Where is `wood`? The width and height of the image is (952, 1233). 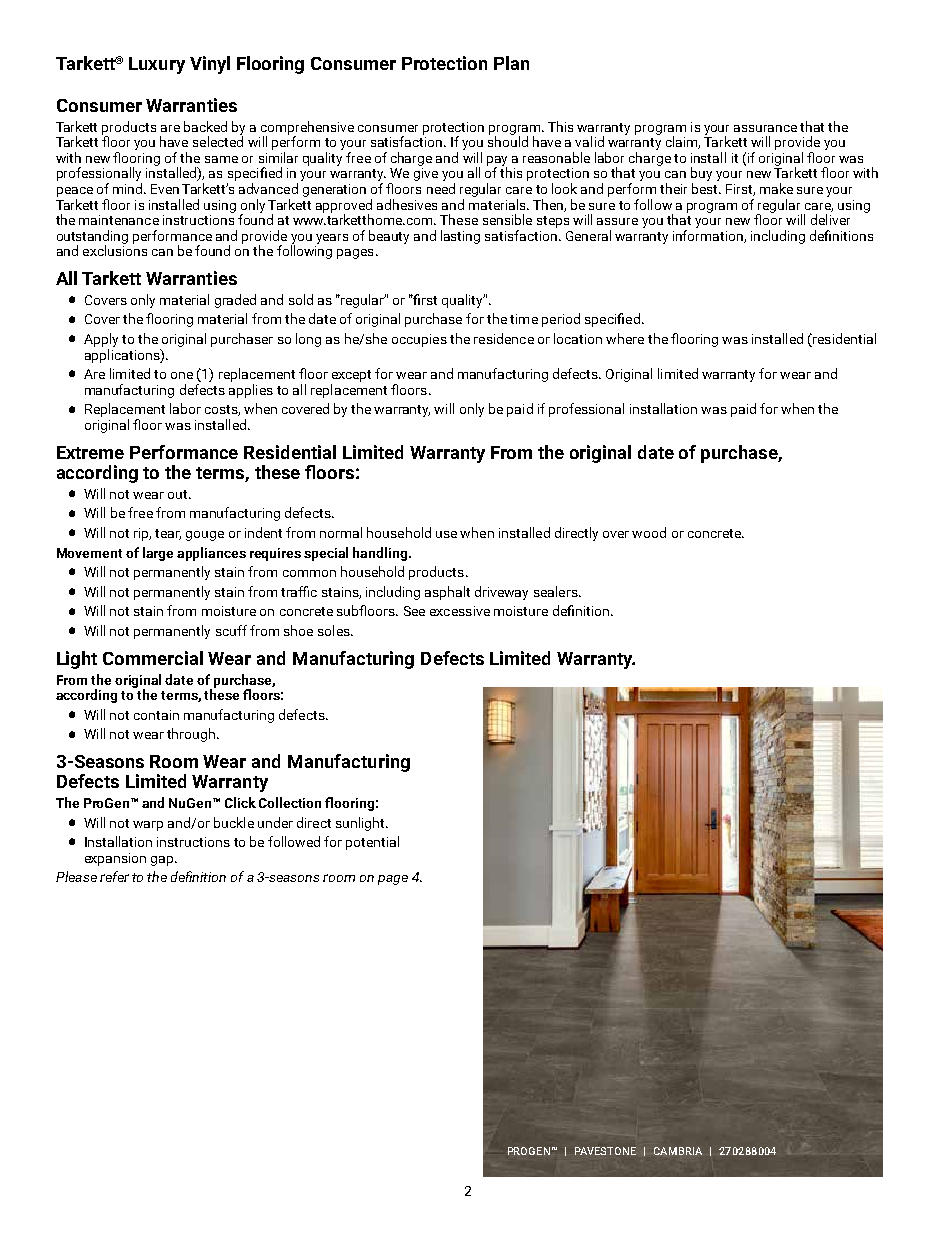 wood is located at coordinates (649, 532).
